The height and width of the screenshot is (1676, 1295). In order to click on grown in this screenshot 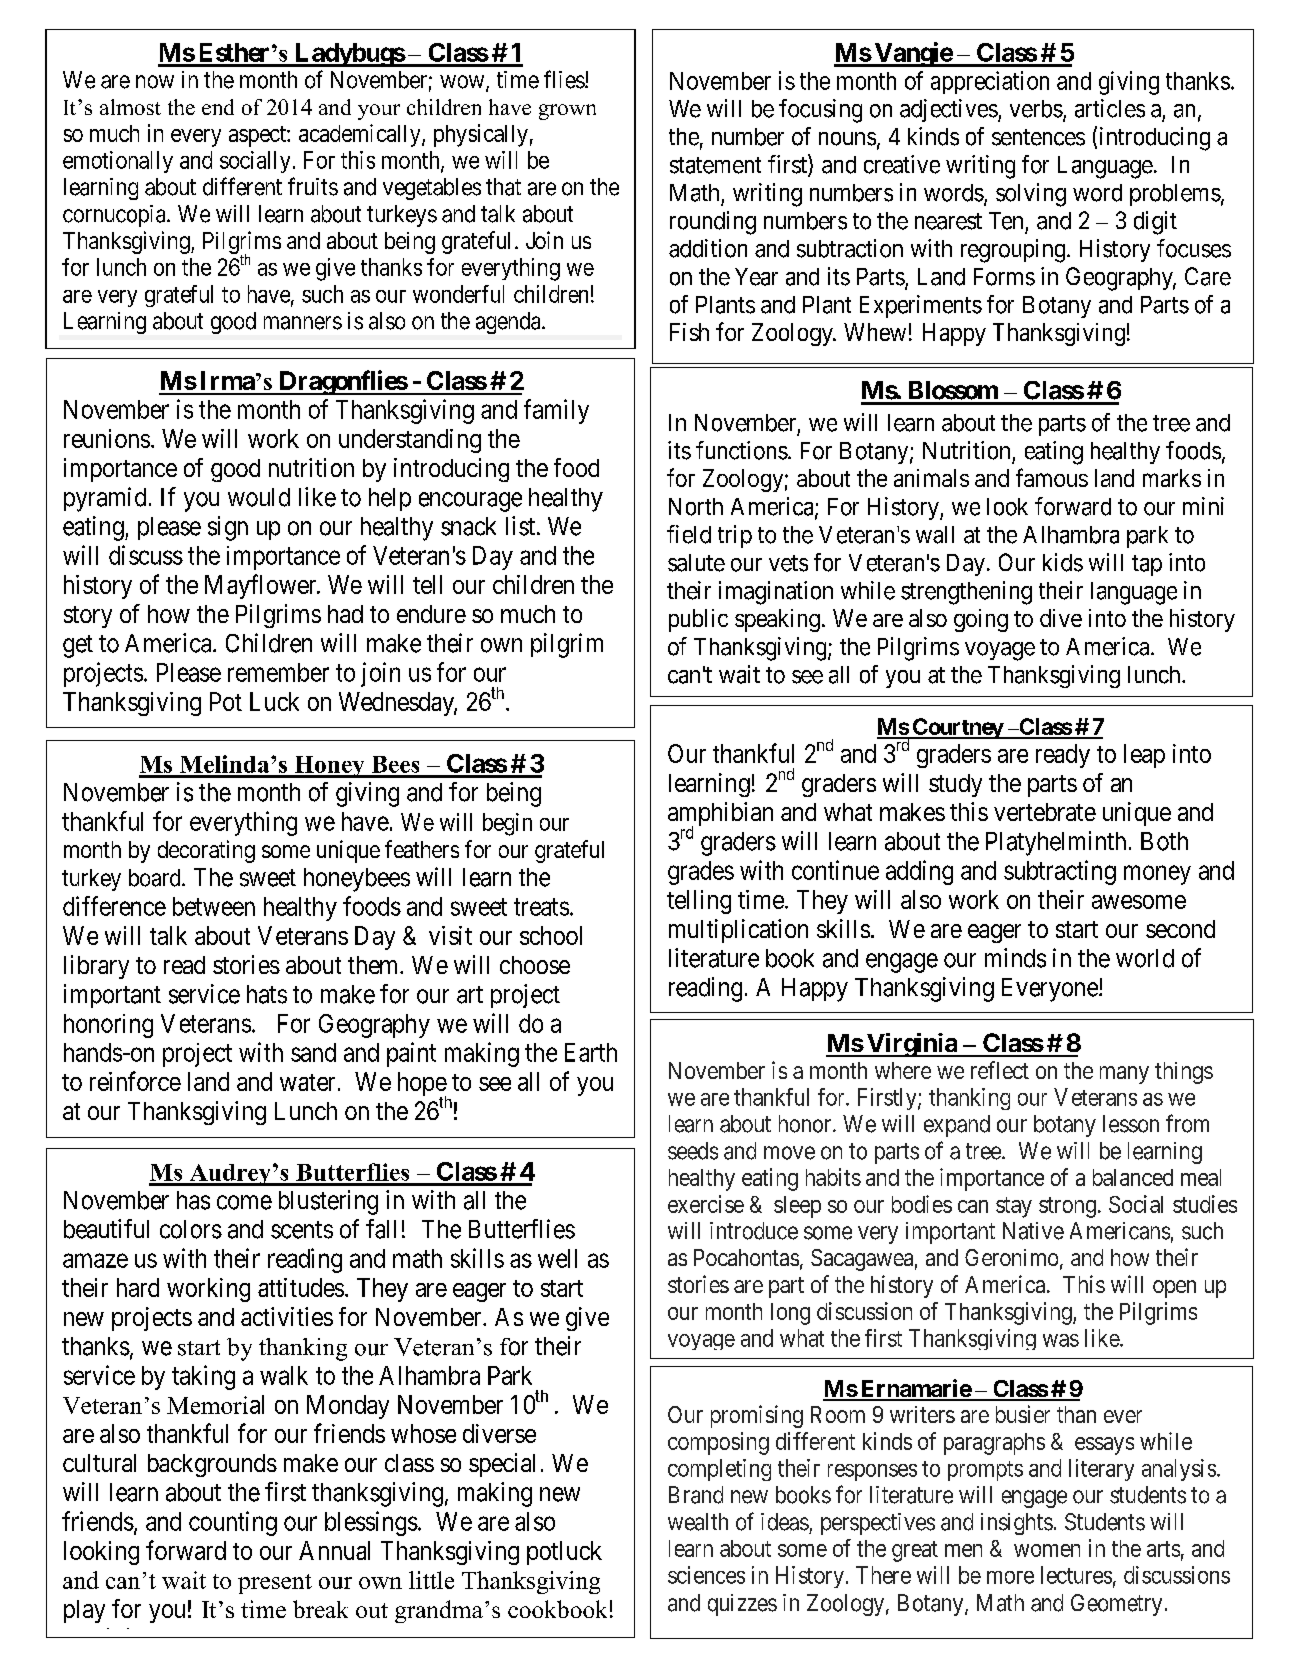, I will do `click(567, 112)`.
